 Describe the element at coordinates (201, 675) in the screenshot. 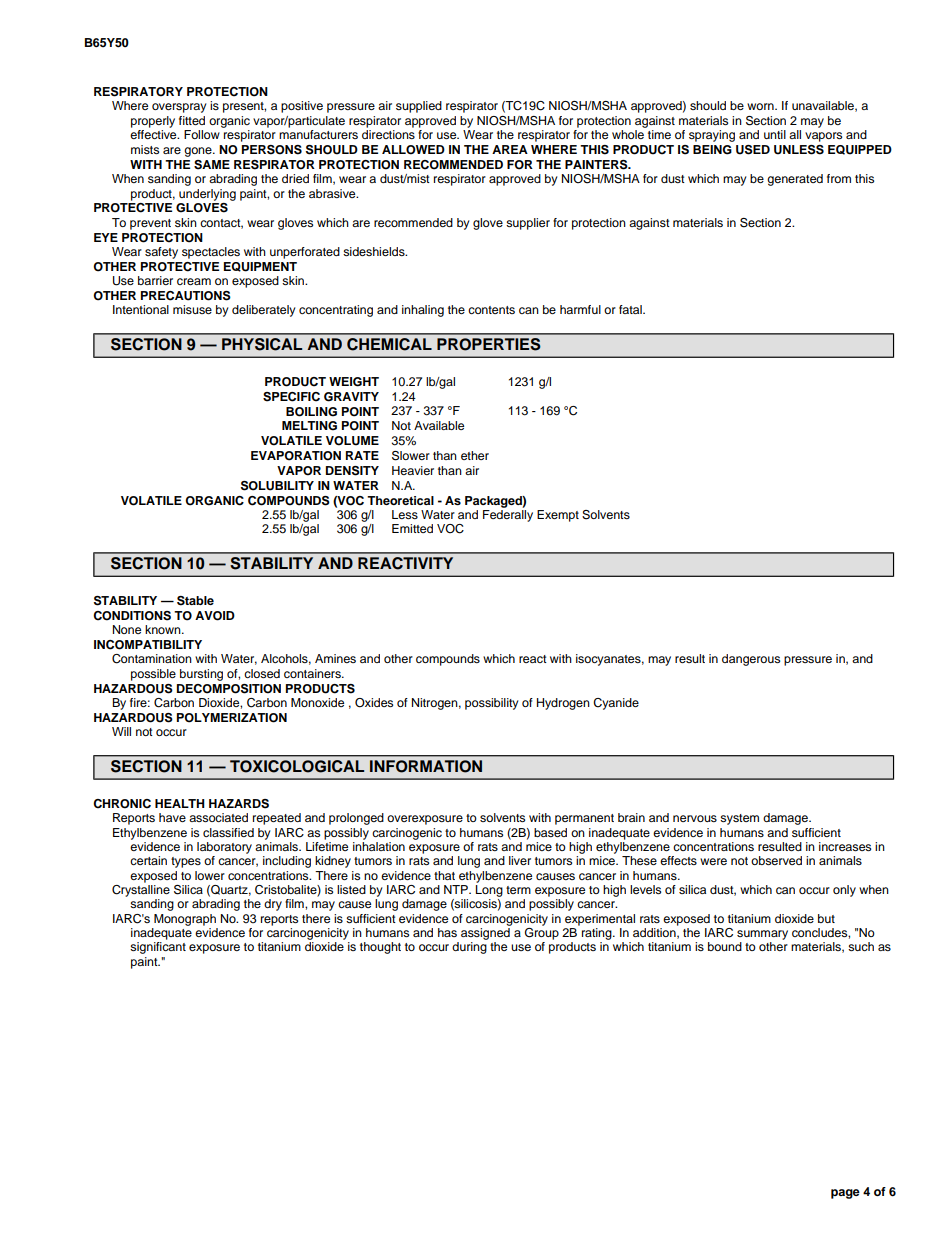

I see `bursting` at that location.
